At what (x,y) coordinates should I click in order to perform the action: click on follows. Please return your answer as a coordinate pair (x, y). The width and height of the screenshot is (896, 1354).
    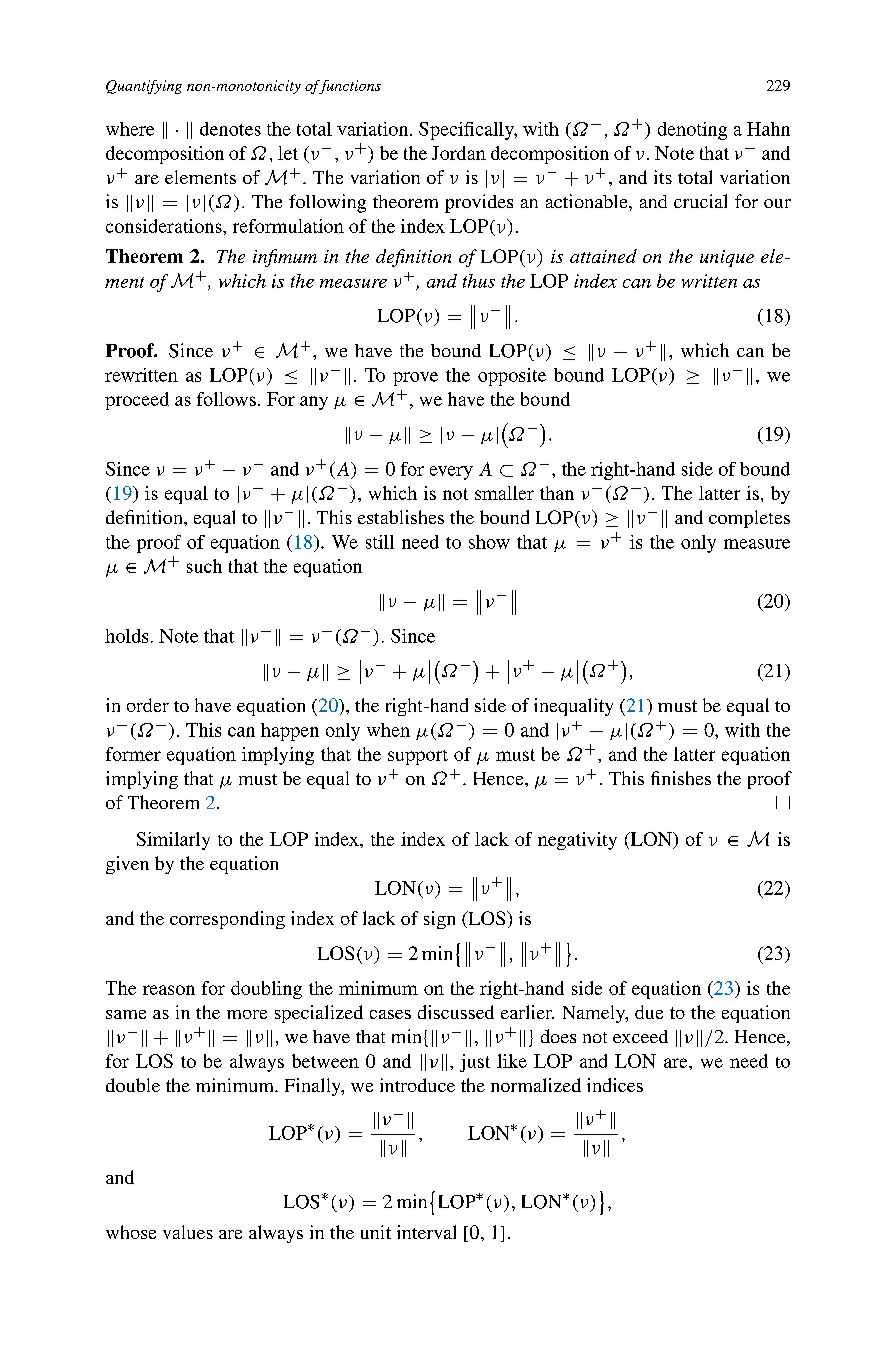
    Looking at the image, I should click on (226, 399).
